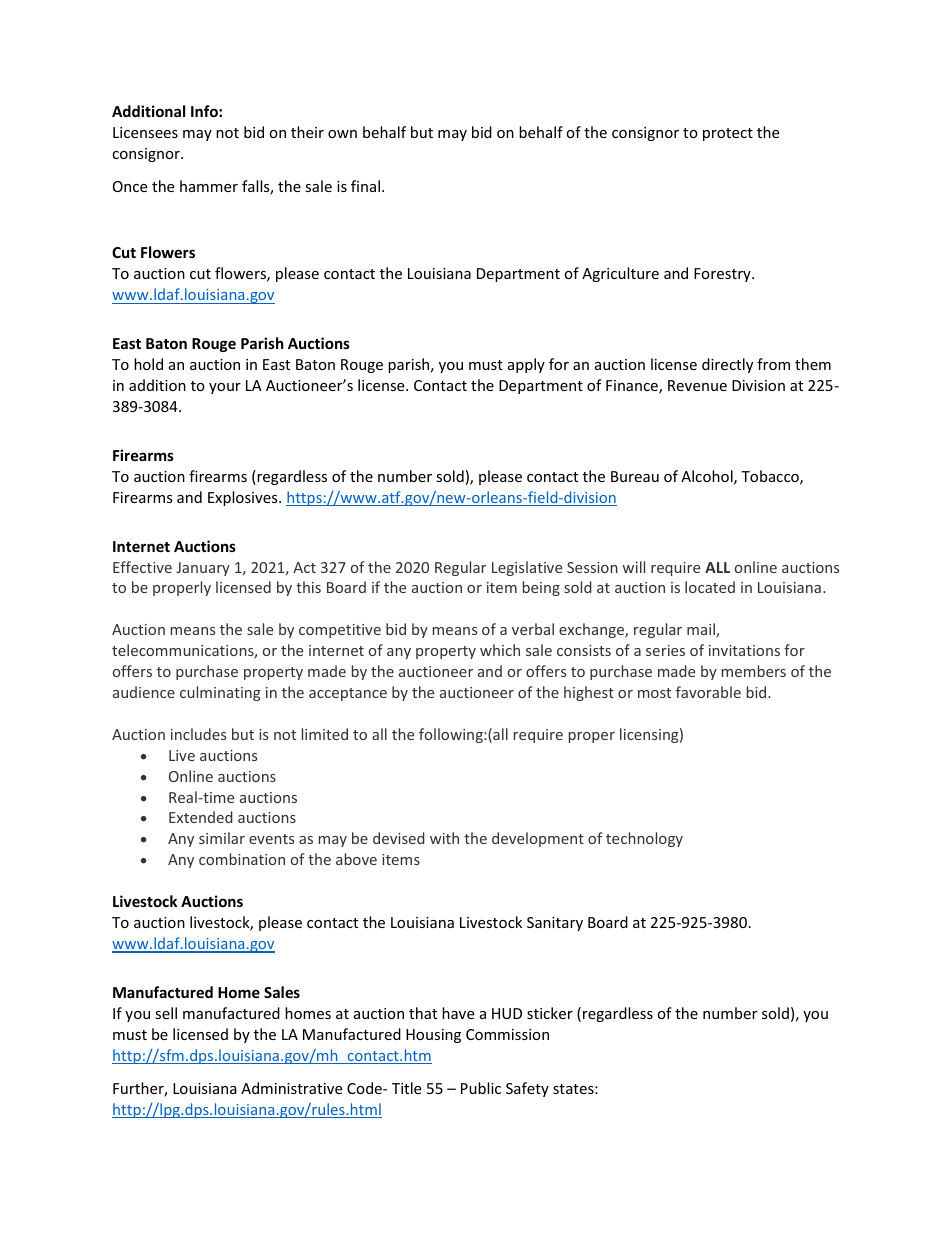 The image size is (952, 1233). What do you see at coordinates (708, 692) in the document?
I see `favorable` at bounding box center [708, 692].
